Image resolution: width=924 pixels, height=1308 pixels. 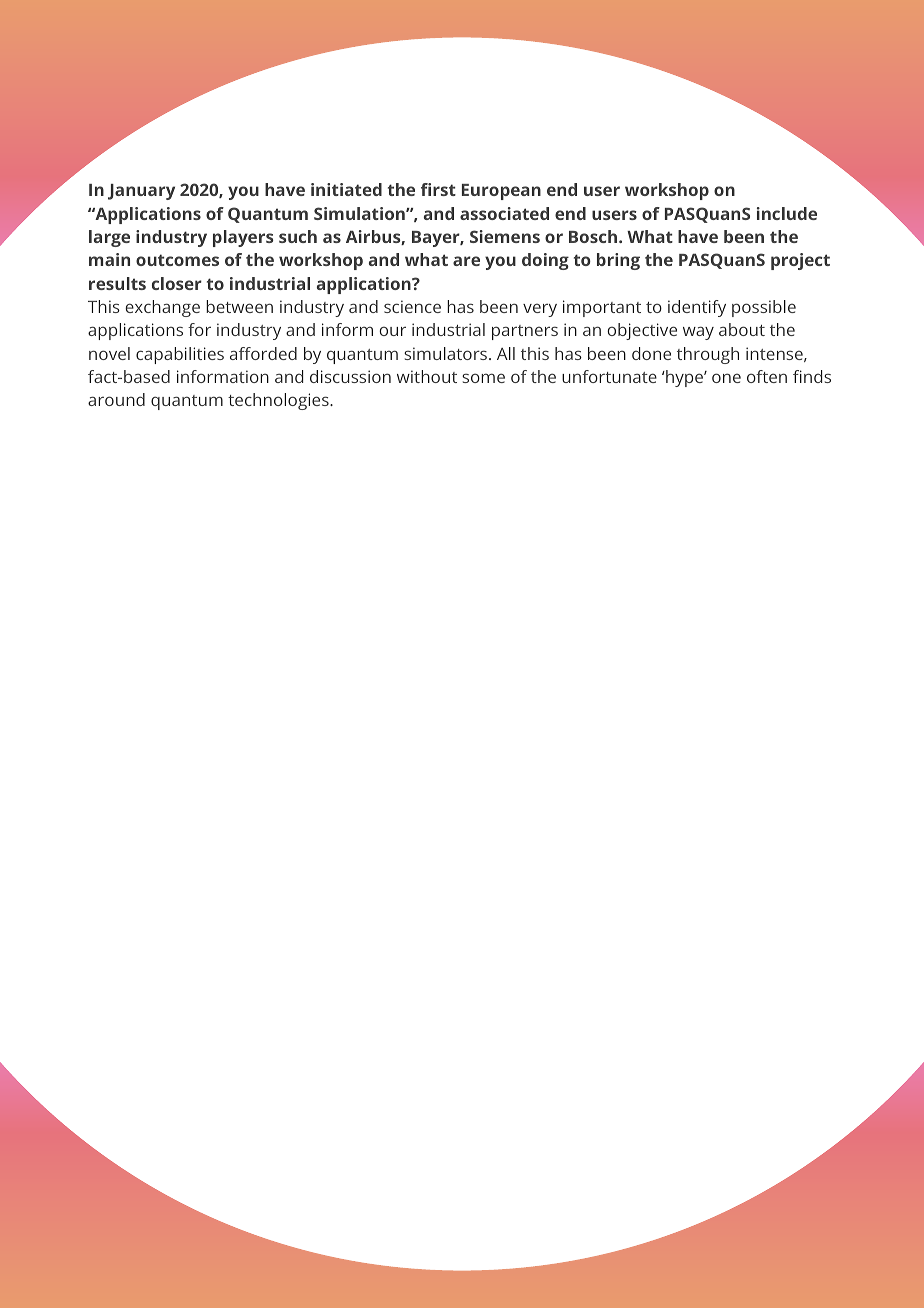 What do you see at coordinates (697, 308) in the document?
I see `identify` at bounding box center [697, 308].
